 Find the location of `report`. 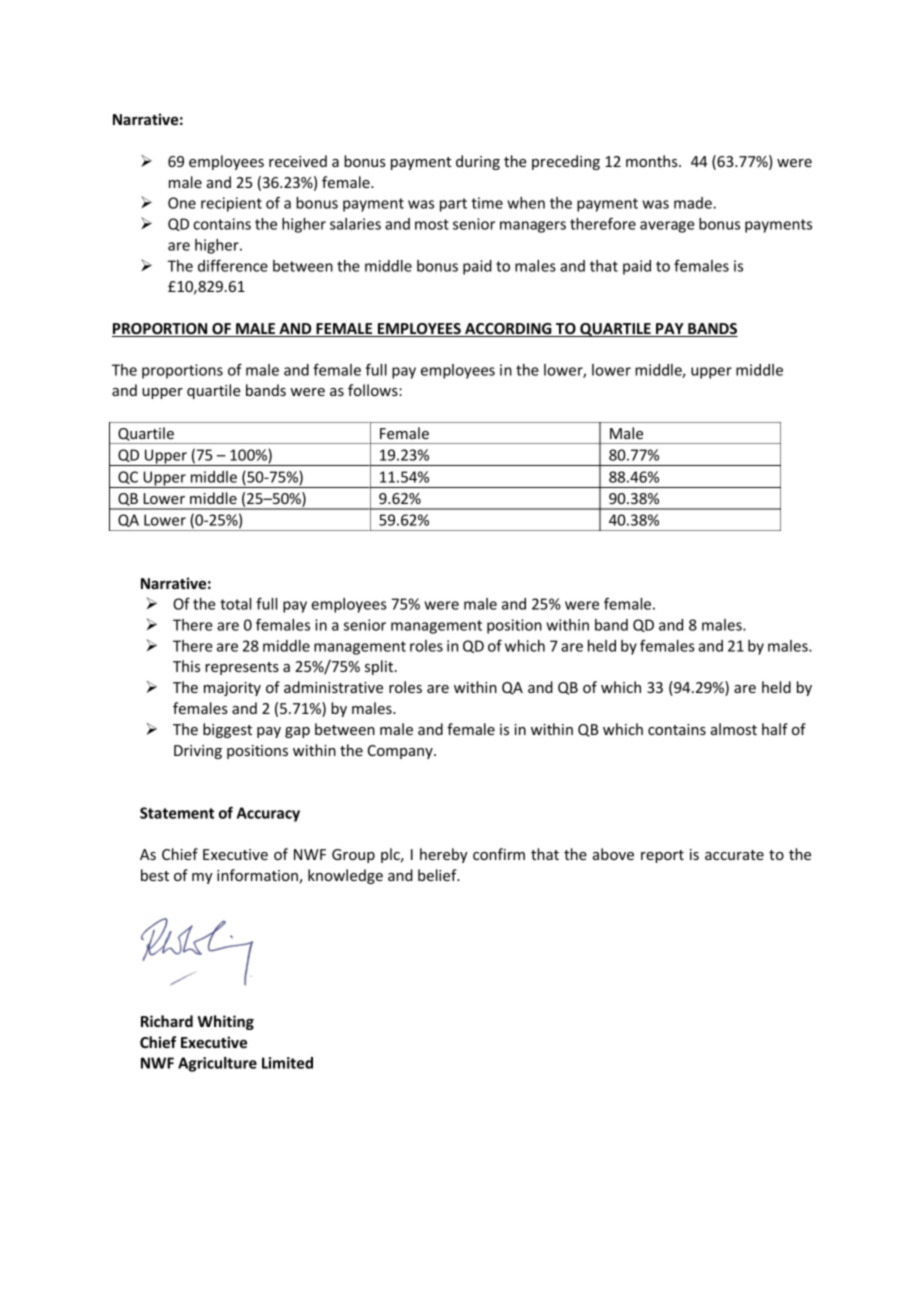

report is located at coordinates (662, 856).
